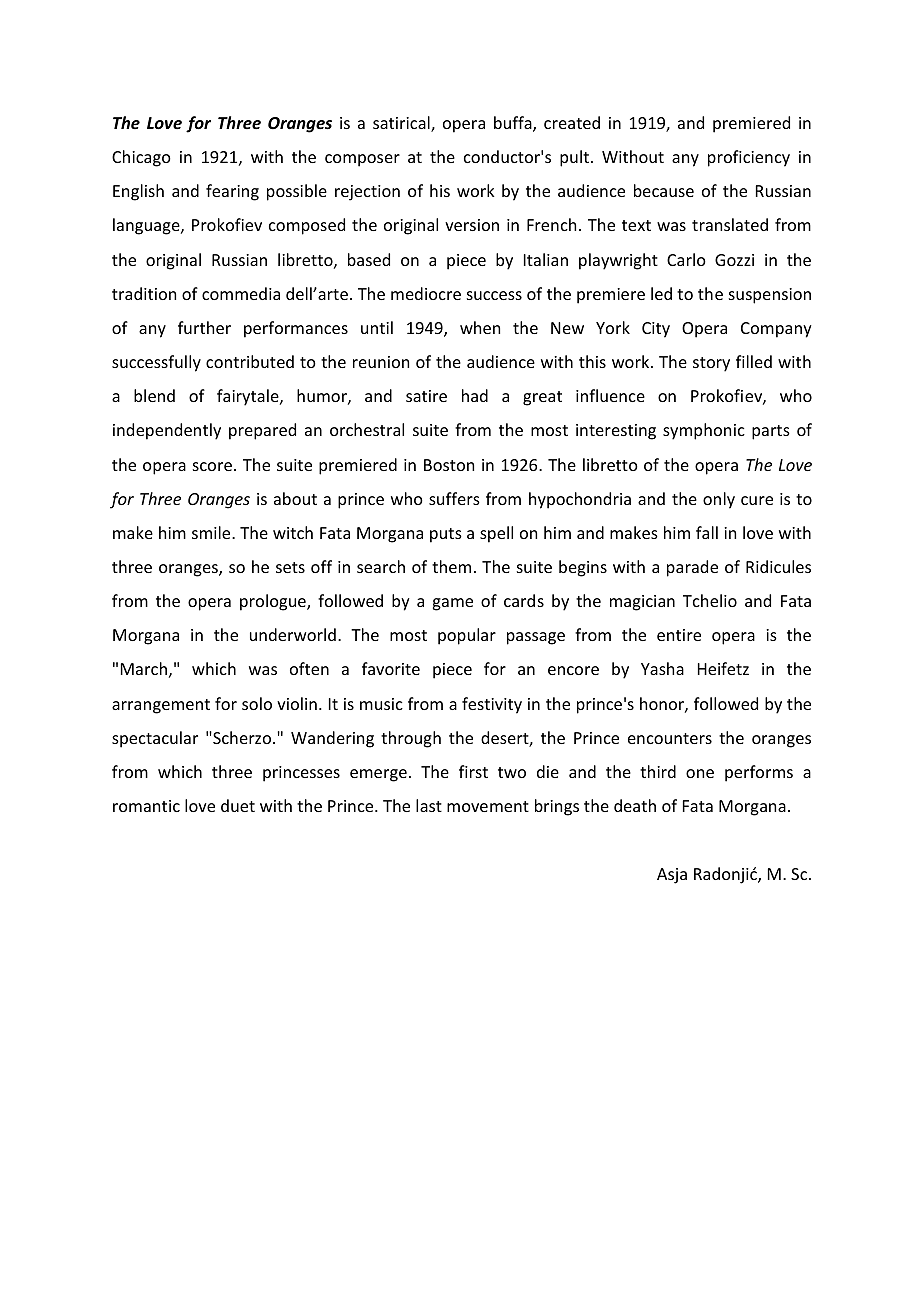  What do you see at coordinates (480, 327) in the page?
I see `when` at bounding box center [480, 327].
